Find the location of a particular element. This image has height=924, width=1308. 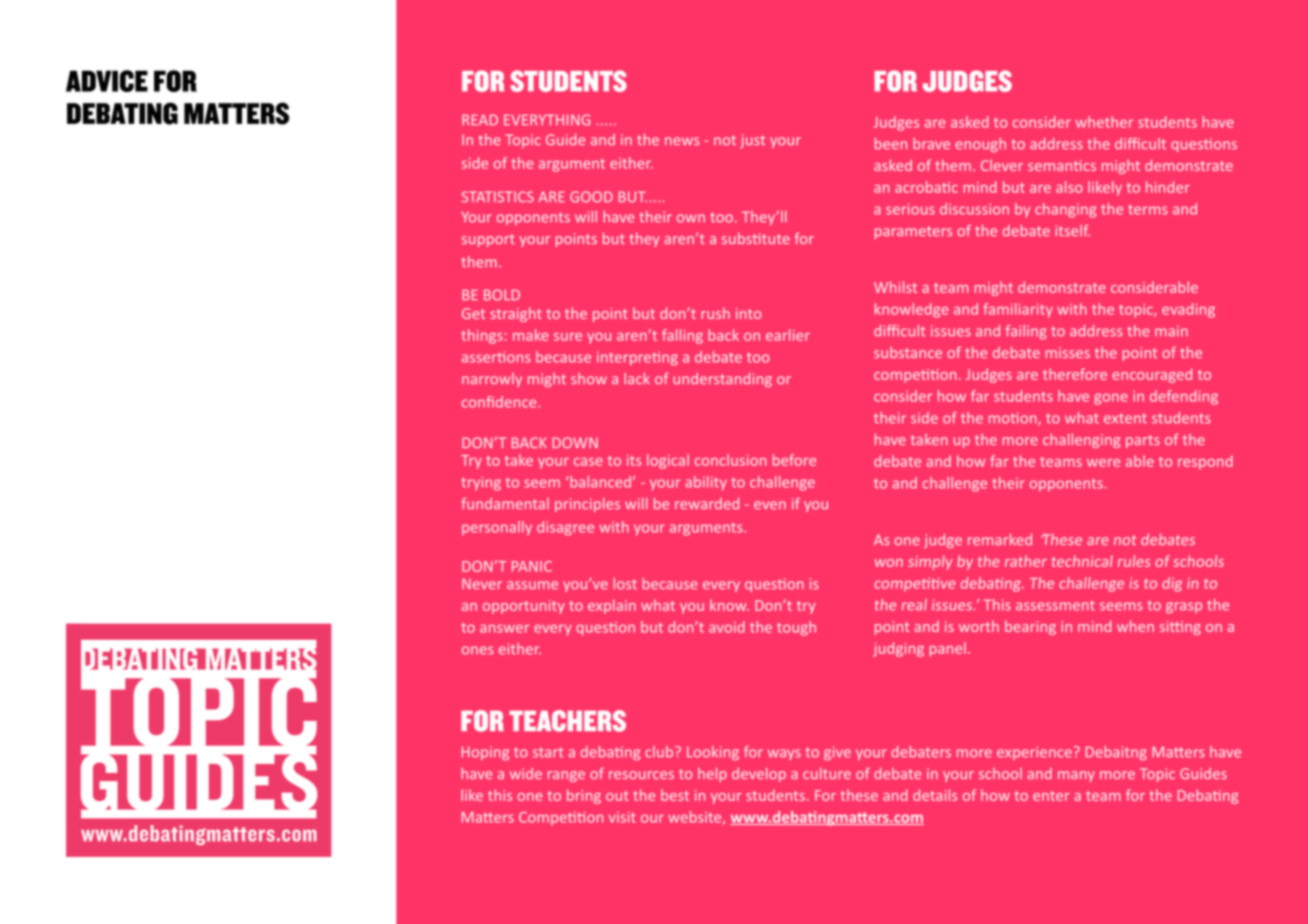

failing is located at coordinates (1026, 332).
